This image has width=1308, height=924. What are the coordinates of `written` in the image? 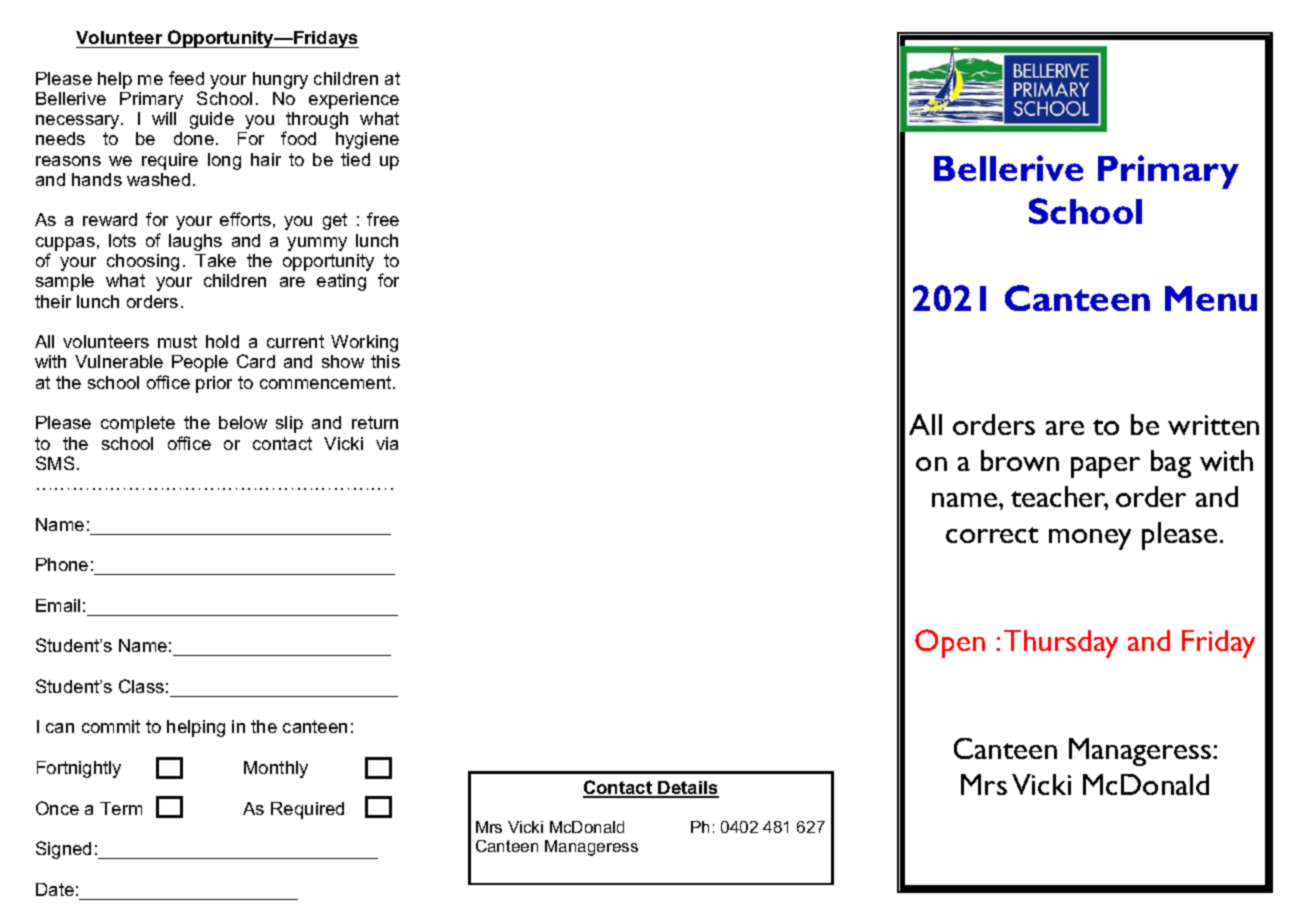 It's located at (1213, 425).
